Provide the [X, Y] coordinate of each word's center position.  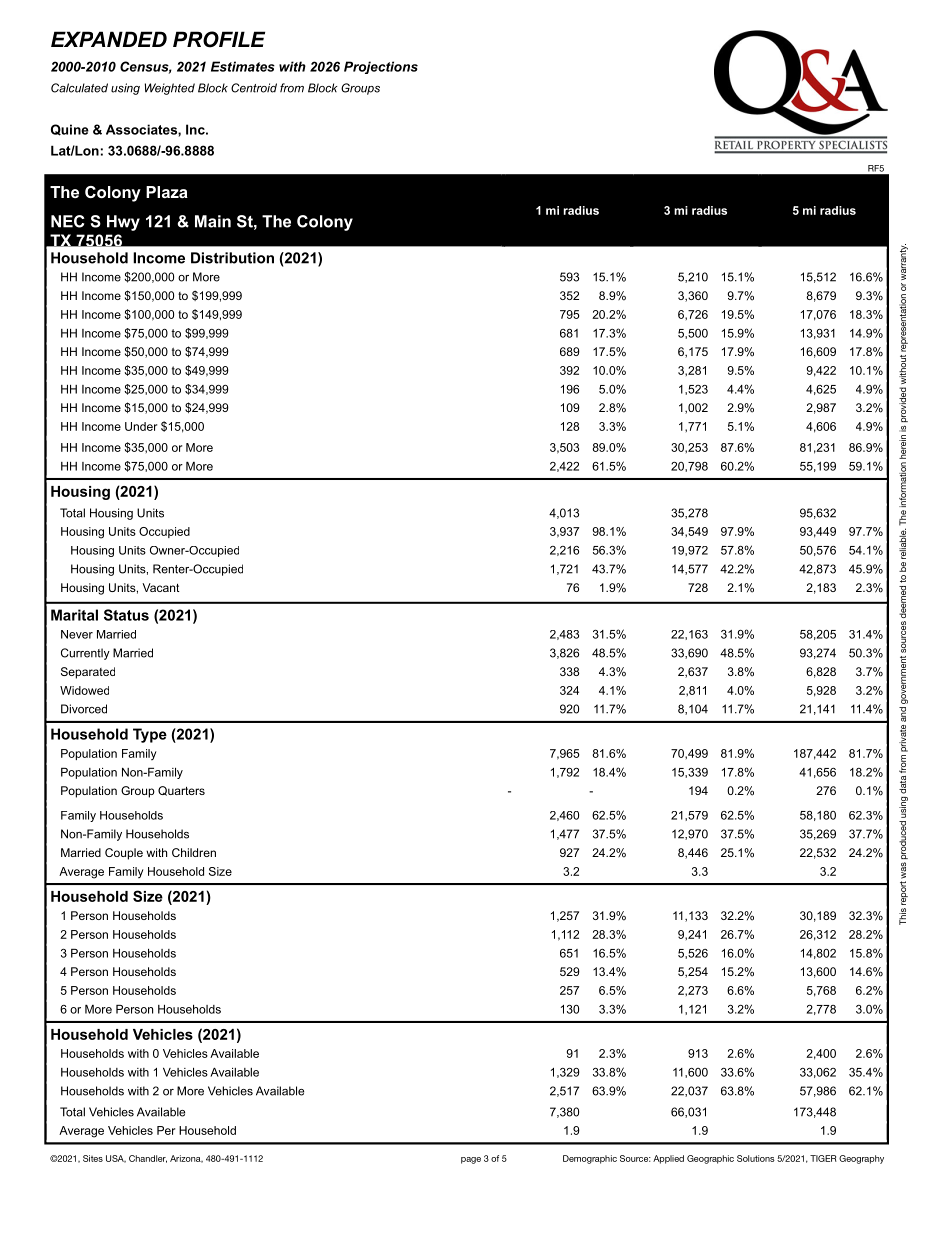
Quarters [181, 791]
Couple [124, 854]
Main [213, 221]
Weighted [170, 89]
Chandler [148, 1159]
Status [126, 615]
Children [194, 852]
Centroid [254, 88]
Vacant [161, 587]
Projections [381, 67]
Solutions [756, 1158]
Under [141, 426]
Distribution [232, 258]
